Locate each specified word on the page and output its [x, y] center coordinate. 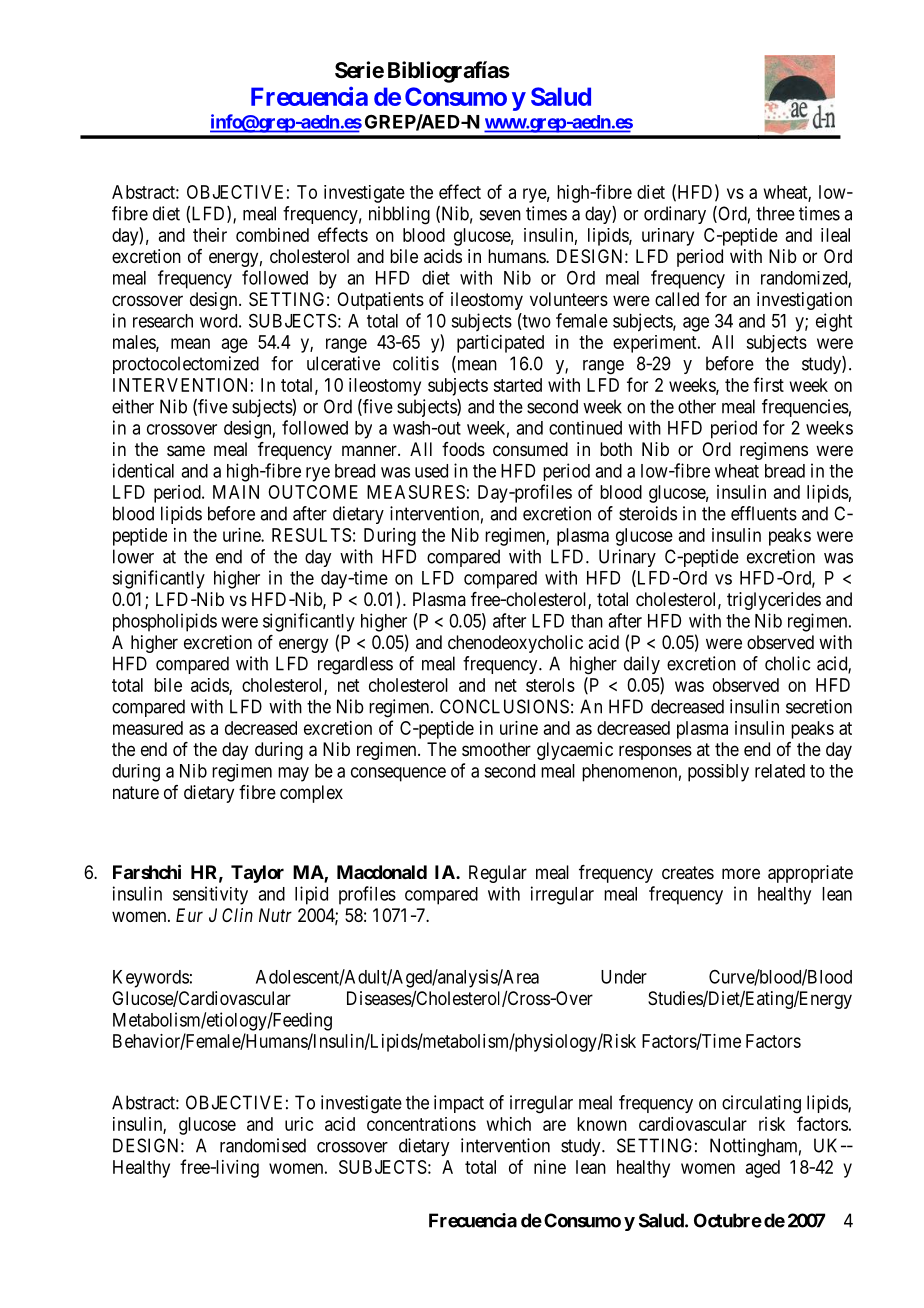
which [509, 1124]
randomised [263, 1145]
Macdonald [382, 872]
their [210, 235]
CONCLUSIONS [504, 706]
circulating [761, 1104]
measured [148, 728]
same [186, 451]
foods [463, 449]
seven [500, 215]
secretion [819, 706]
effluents [764, 513]
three [775, 213]
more [741, 873]
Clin [237, 915]
